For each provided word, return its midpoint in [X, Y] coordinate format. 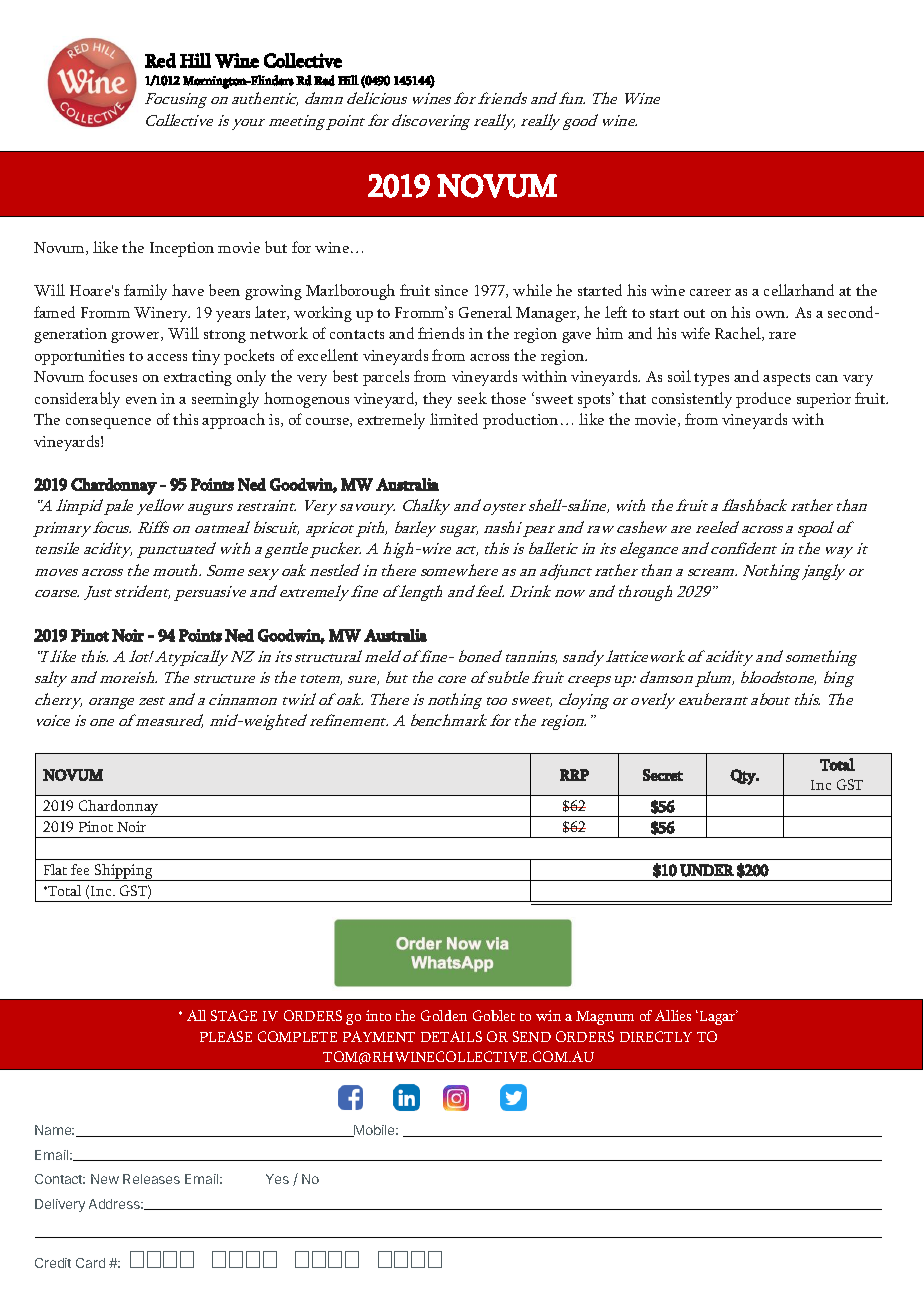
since [451, 290]
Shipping [124, 872]
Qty [744, 777]
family [145, 292]
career [710, 292]
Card [90, 1263]
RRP [574, 775]
